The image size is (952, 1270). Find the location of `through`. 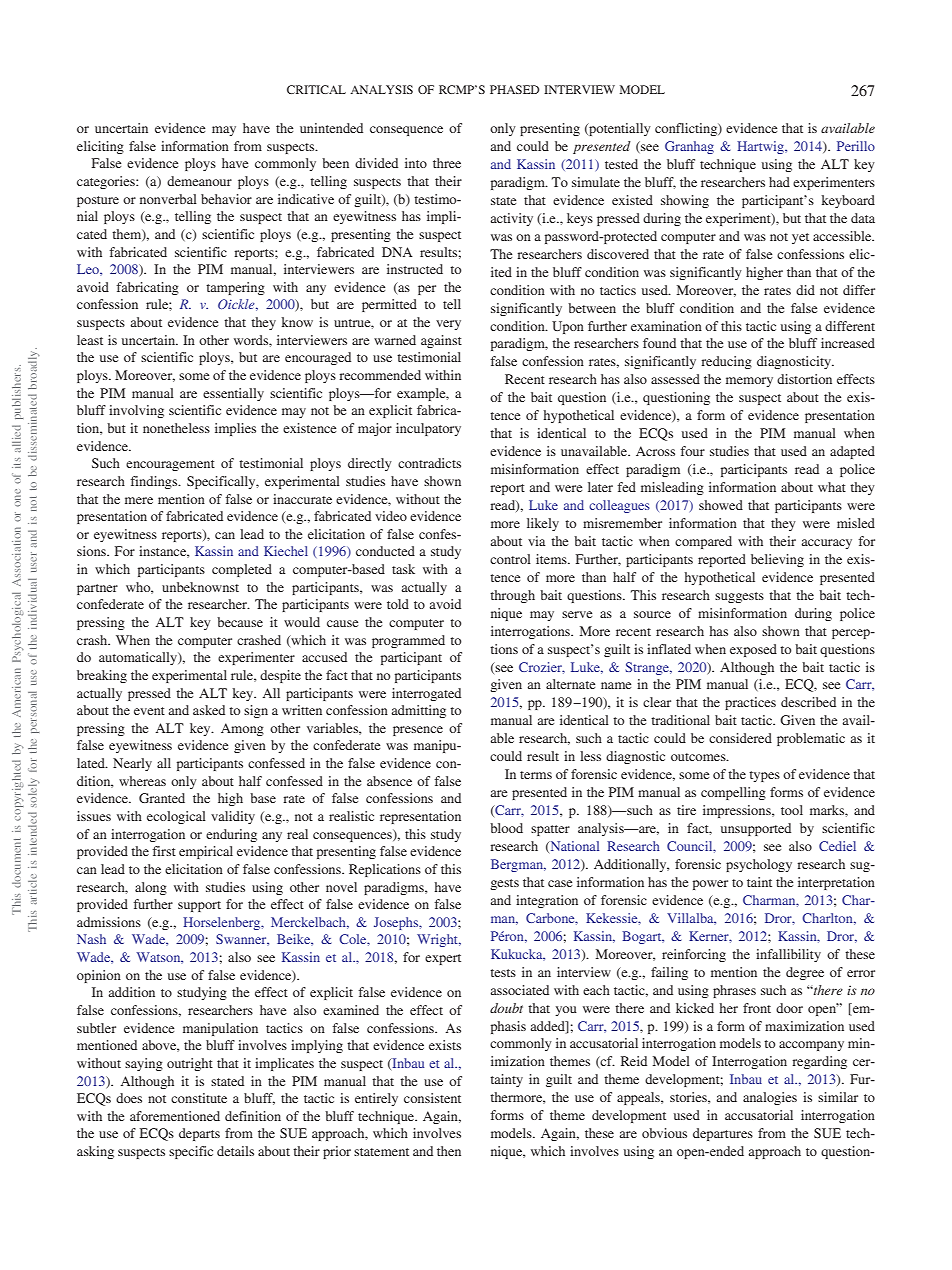

through is located at coordinates (512, 596).
